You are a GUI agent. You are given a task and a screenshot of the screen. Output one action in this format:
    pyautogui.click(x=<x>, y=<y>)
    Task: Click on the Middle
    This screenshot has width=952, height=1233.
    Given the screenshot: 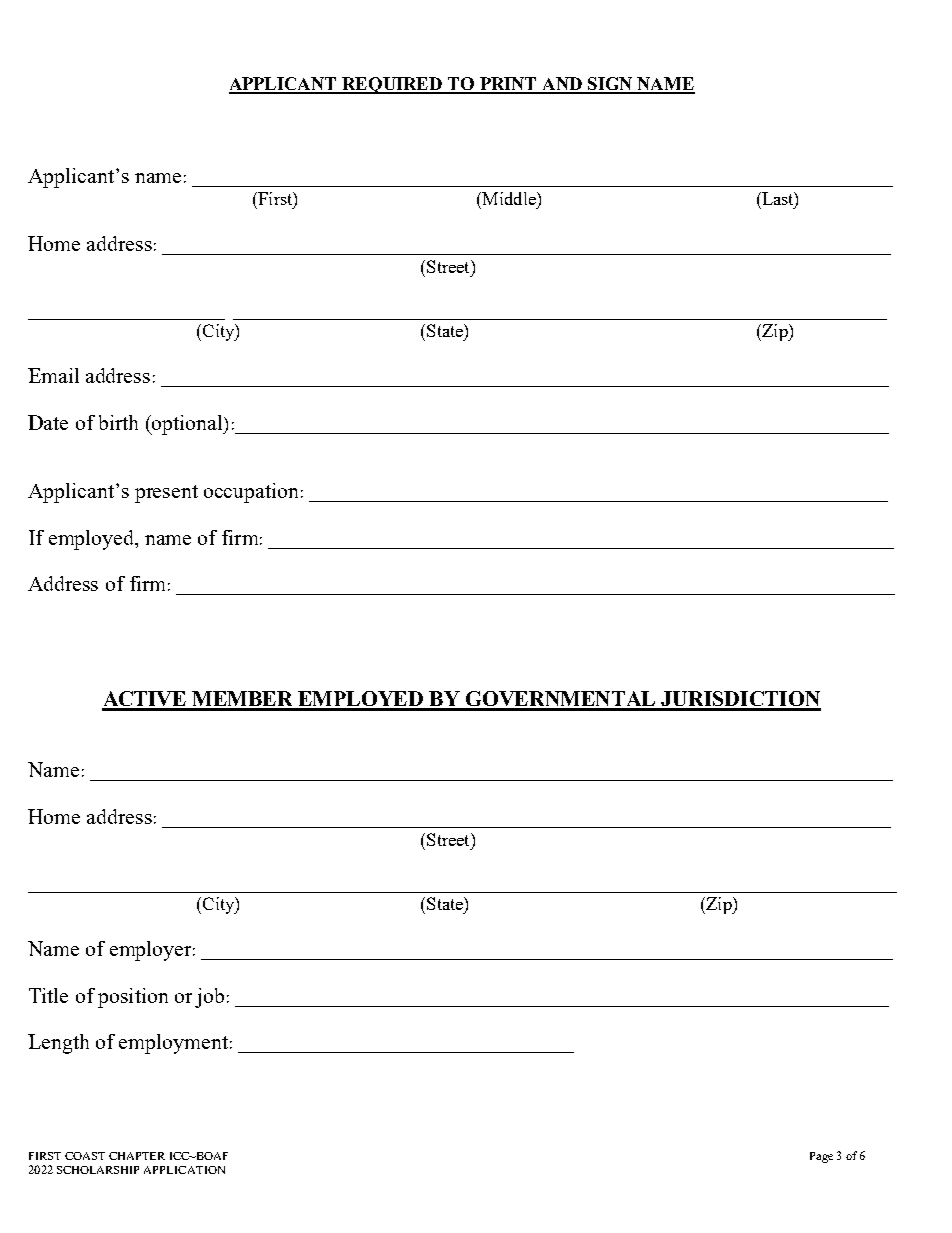 What is the action you would take?
    pyautogui.click(x=509, y=198)
